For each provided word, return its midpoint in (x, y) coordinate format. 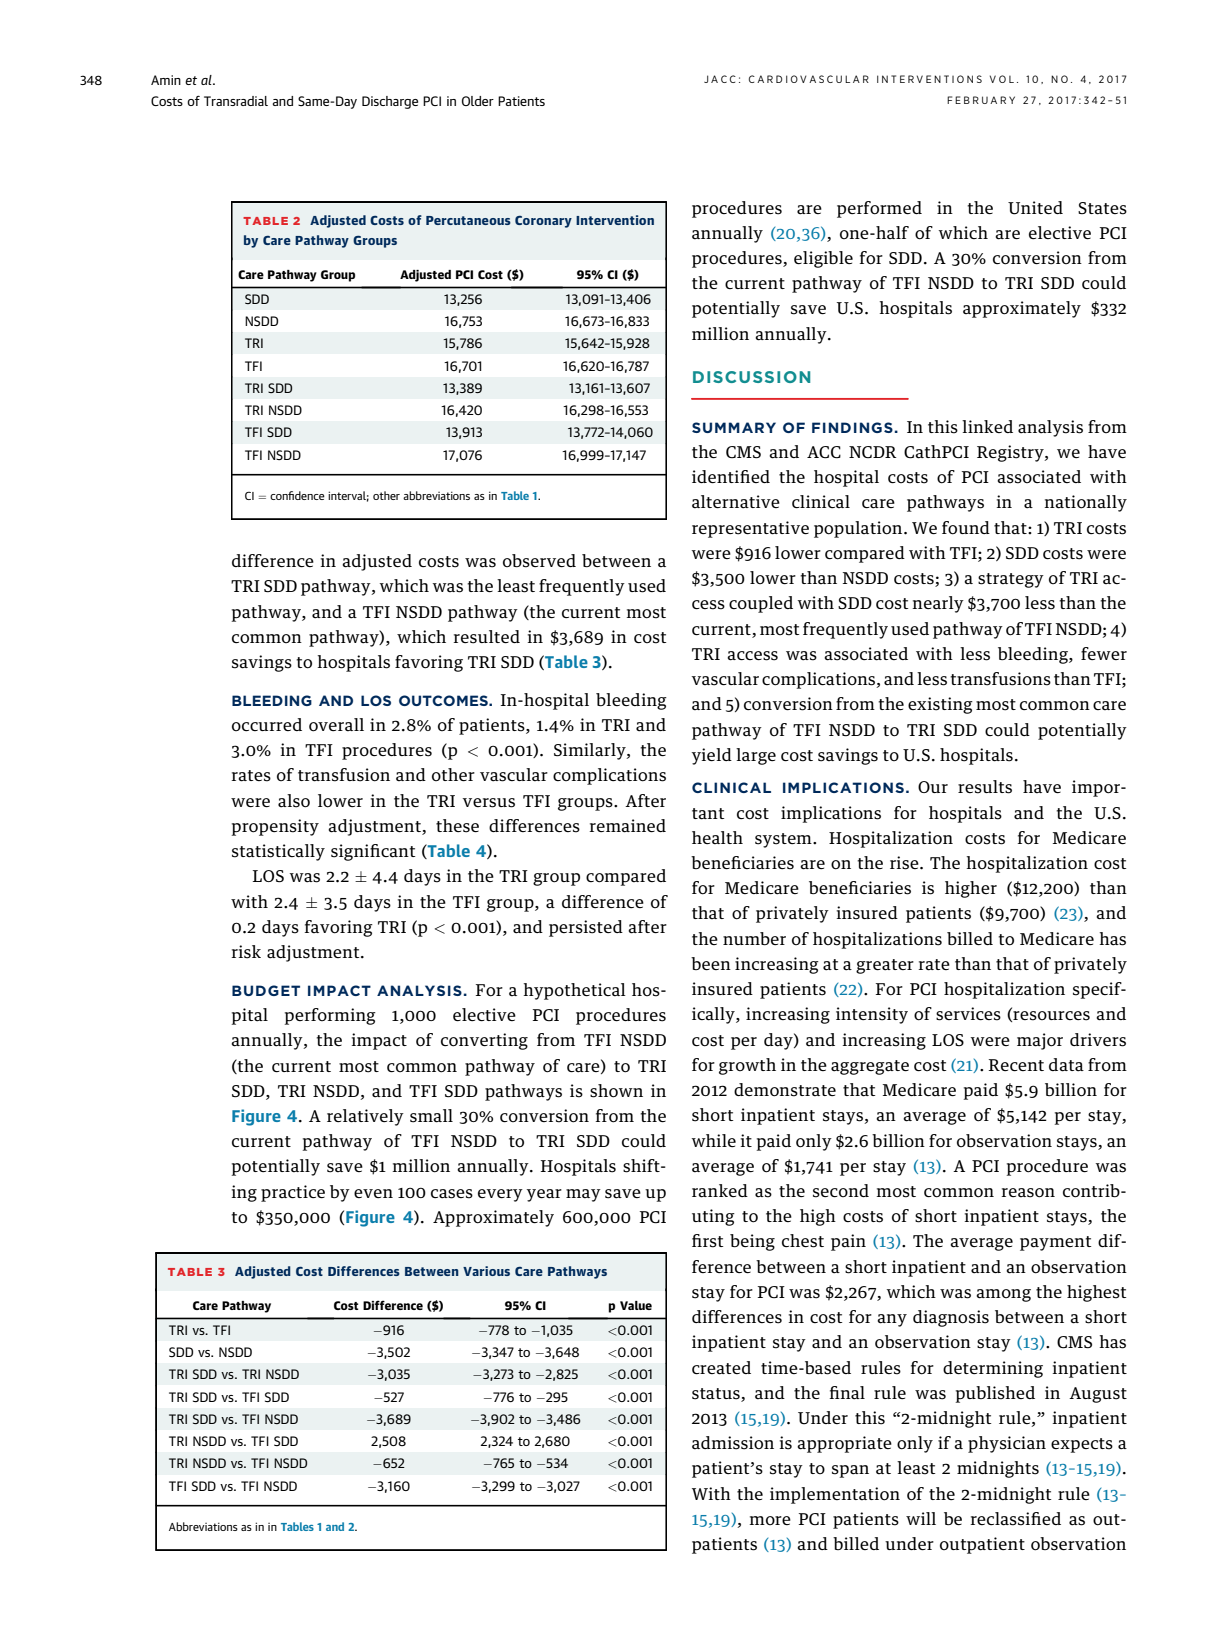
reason (1028, 1193)
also (294, 801)
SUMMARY (734, 427)
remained (627, 826)
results (985, 787)
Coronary (543, 222)
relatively (365, 1117)
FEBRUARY (981, 100)
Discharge (390, 102)
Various (486, 1271)
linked (987, 426)
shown (616, 1091)
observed (539, 561)
